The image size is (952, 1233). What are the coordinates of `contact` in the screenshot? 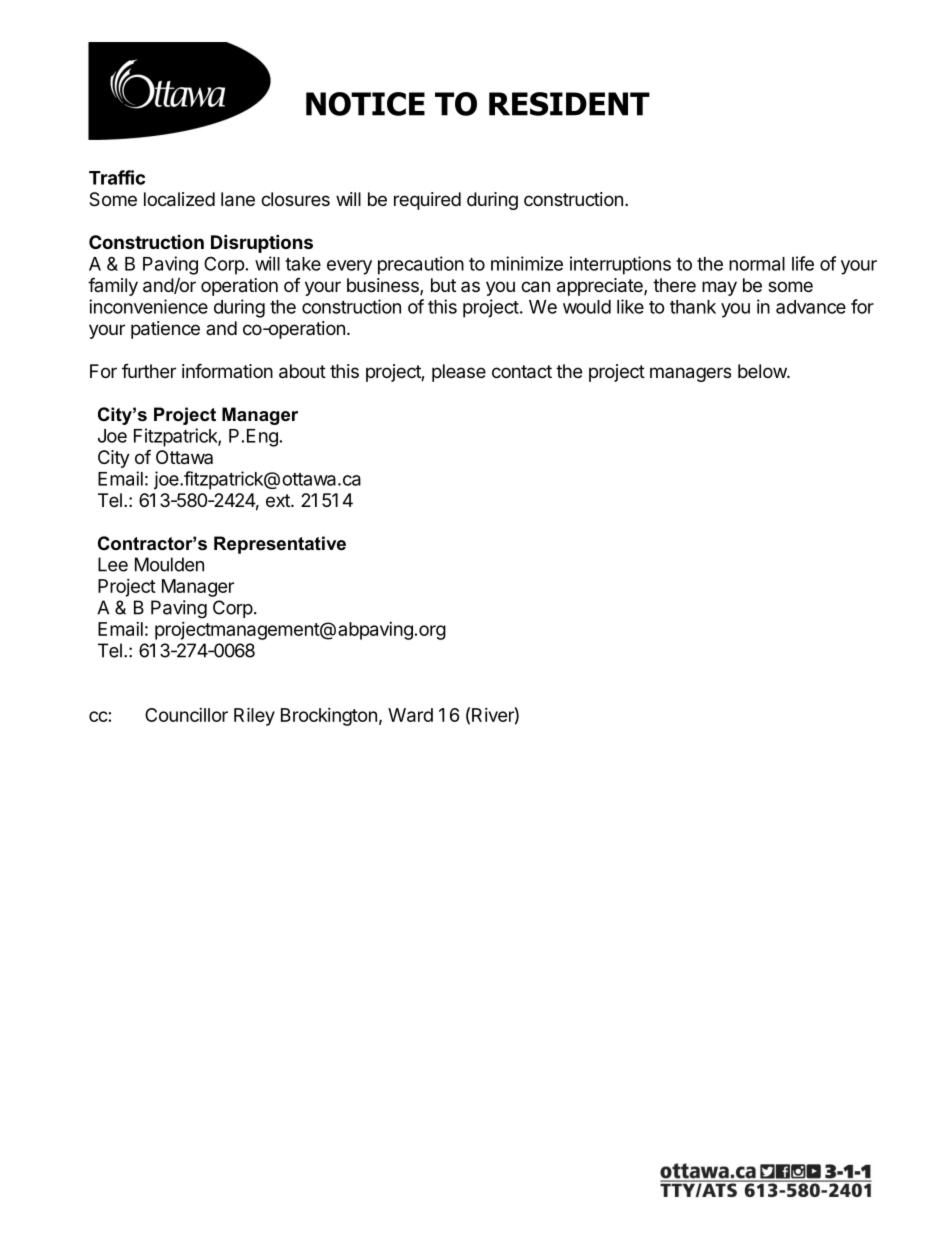 It's located at (522, 372).
